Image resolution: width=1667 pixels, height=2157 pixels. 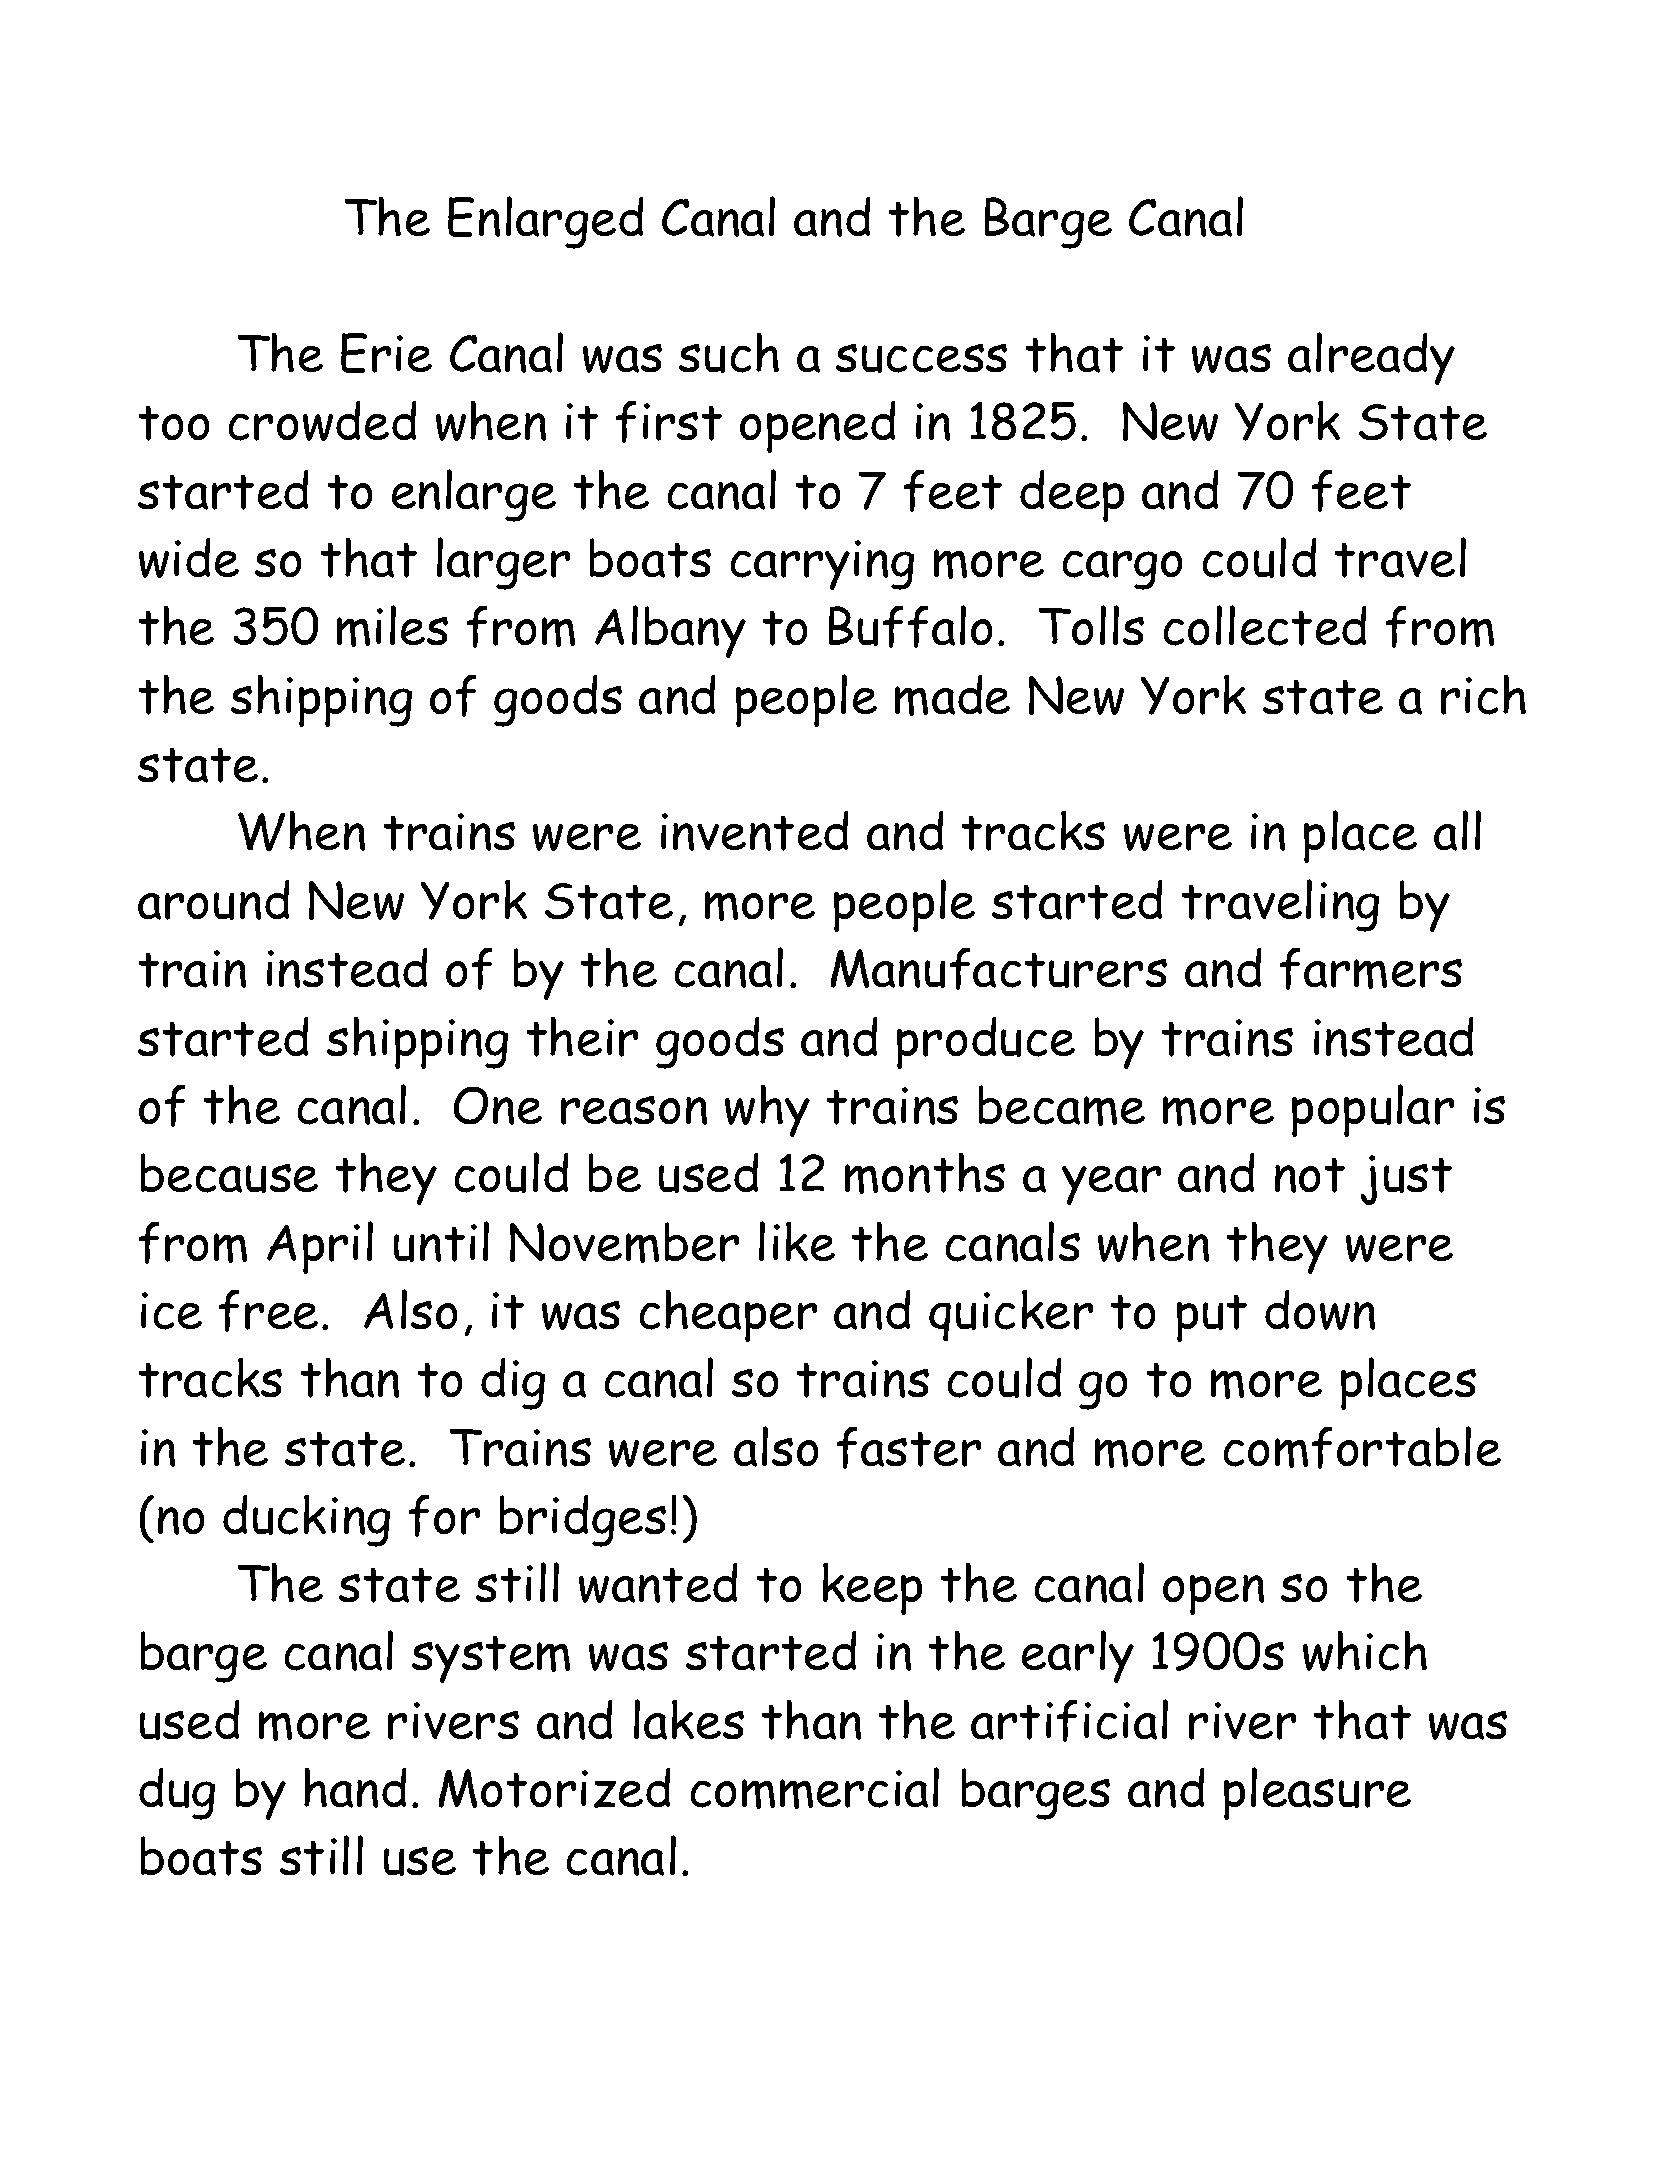 I want to click on like, so click(x=797, y=1241).
